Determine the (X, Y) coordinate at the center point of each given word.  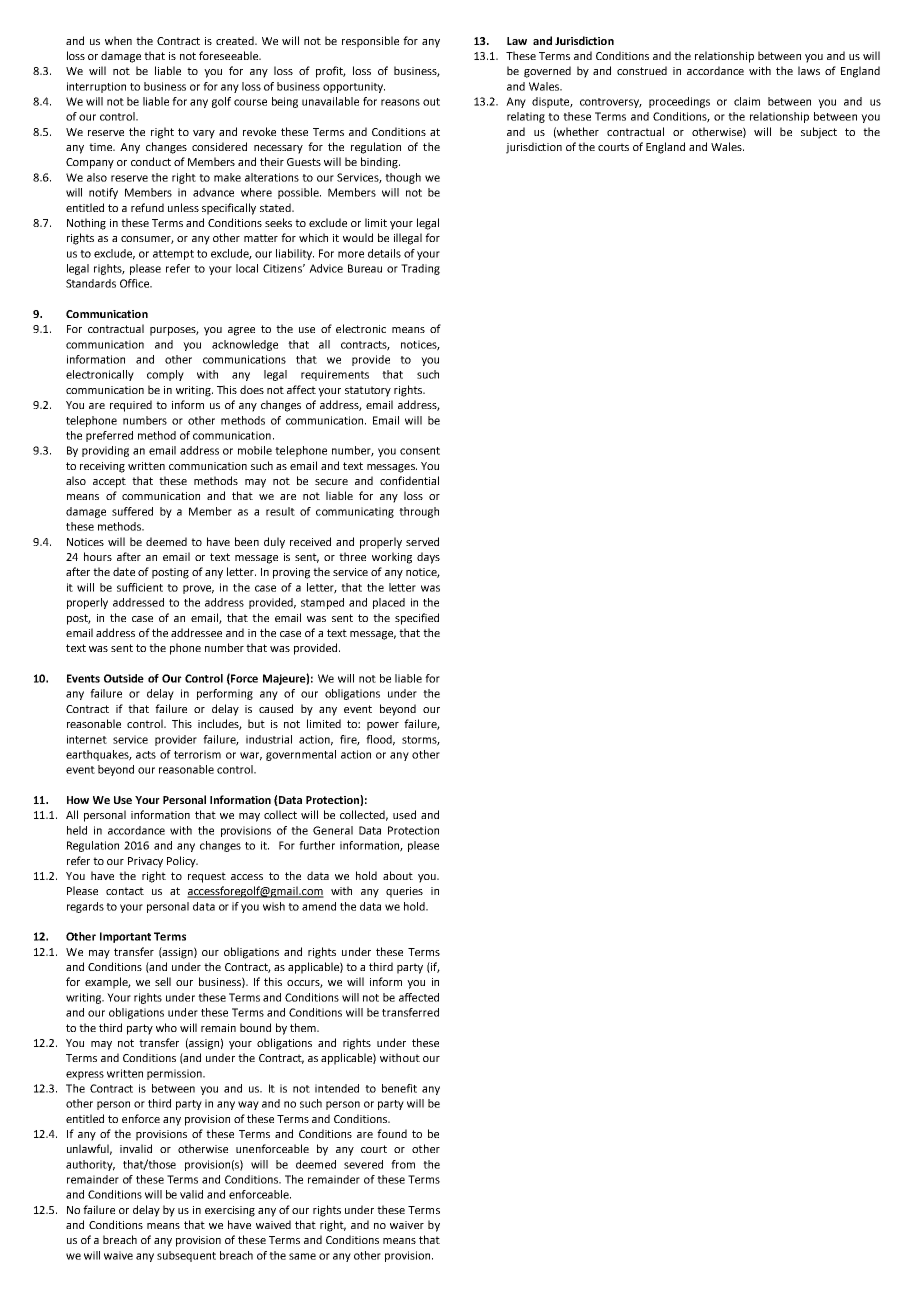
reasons (400, 102)
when (118, 40)
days (428, 558)
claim (747, 101)
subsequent (186, 1256)
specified (417, 619)
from (403, 1164)
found (392, 1133)
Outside (124, 678)
